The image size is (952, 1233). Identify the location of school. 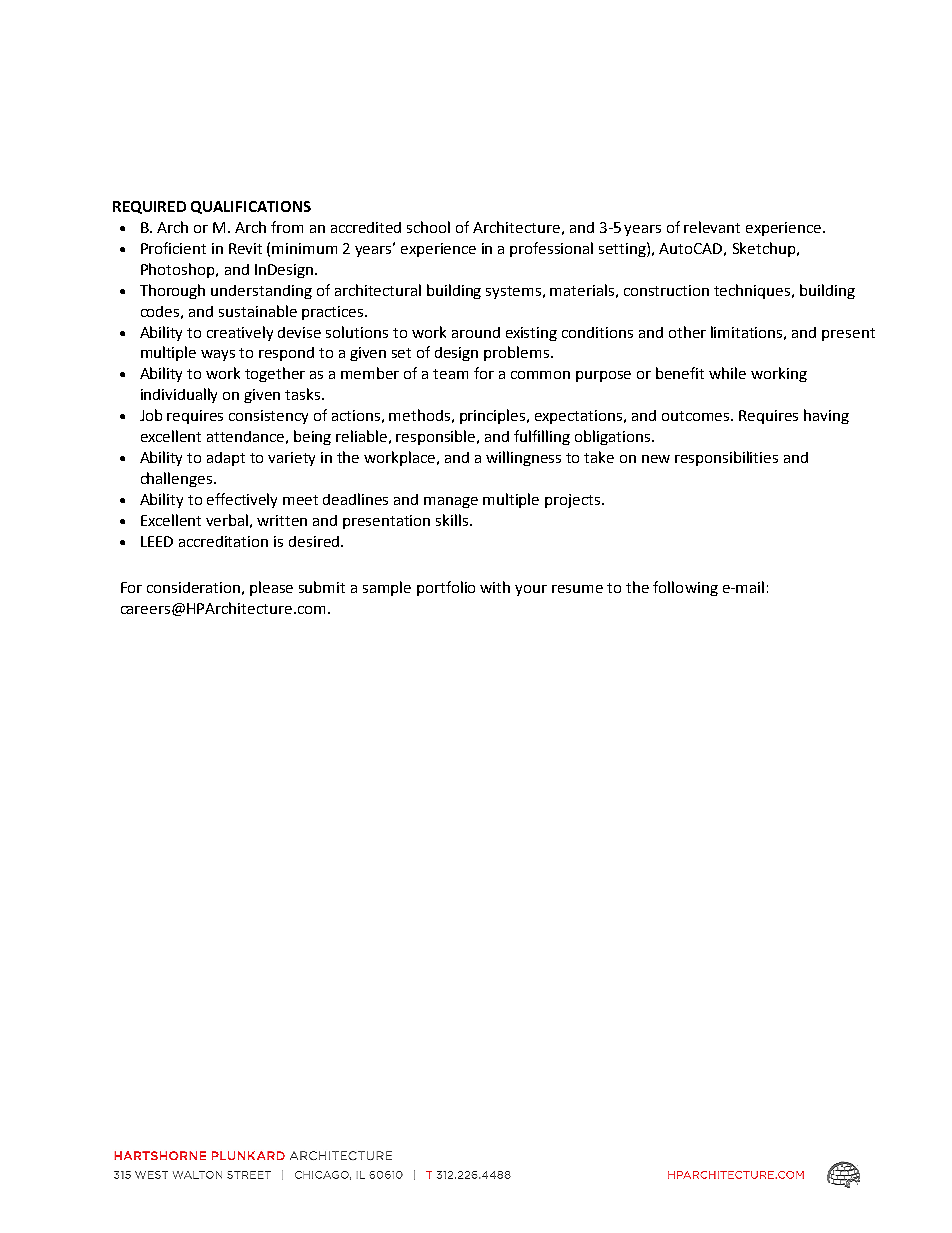
(428, 227).
